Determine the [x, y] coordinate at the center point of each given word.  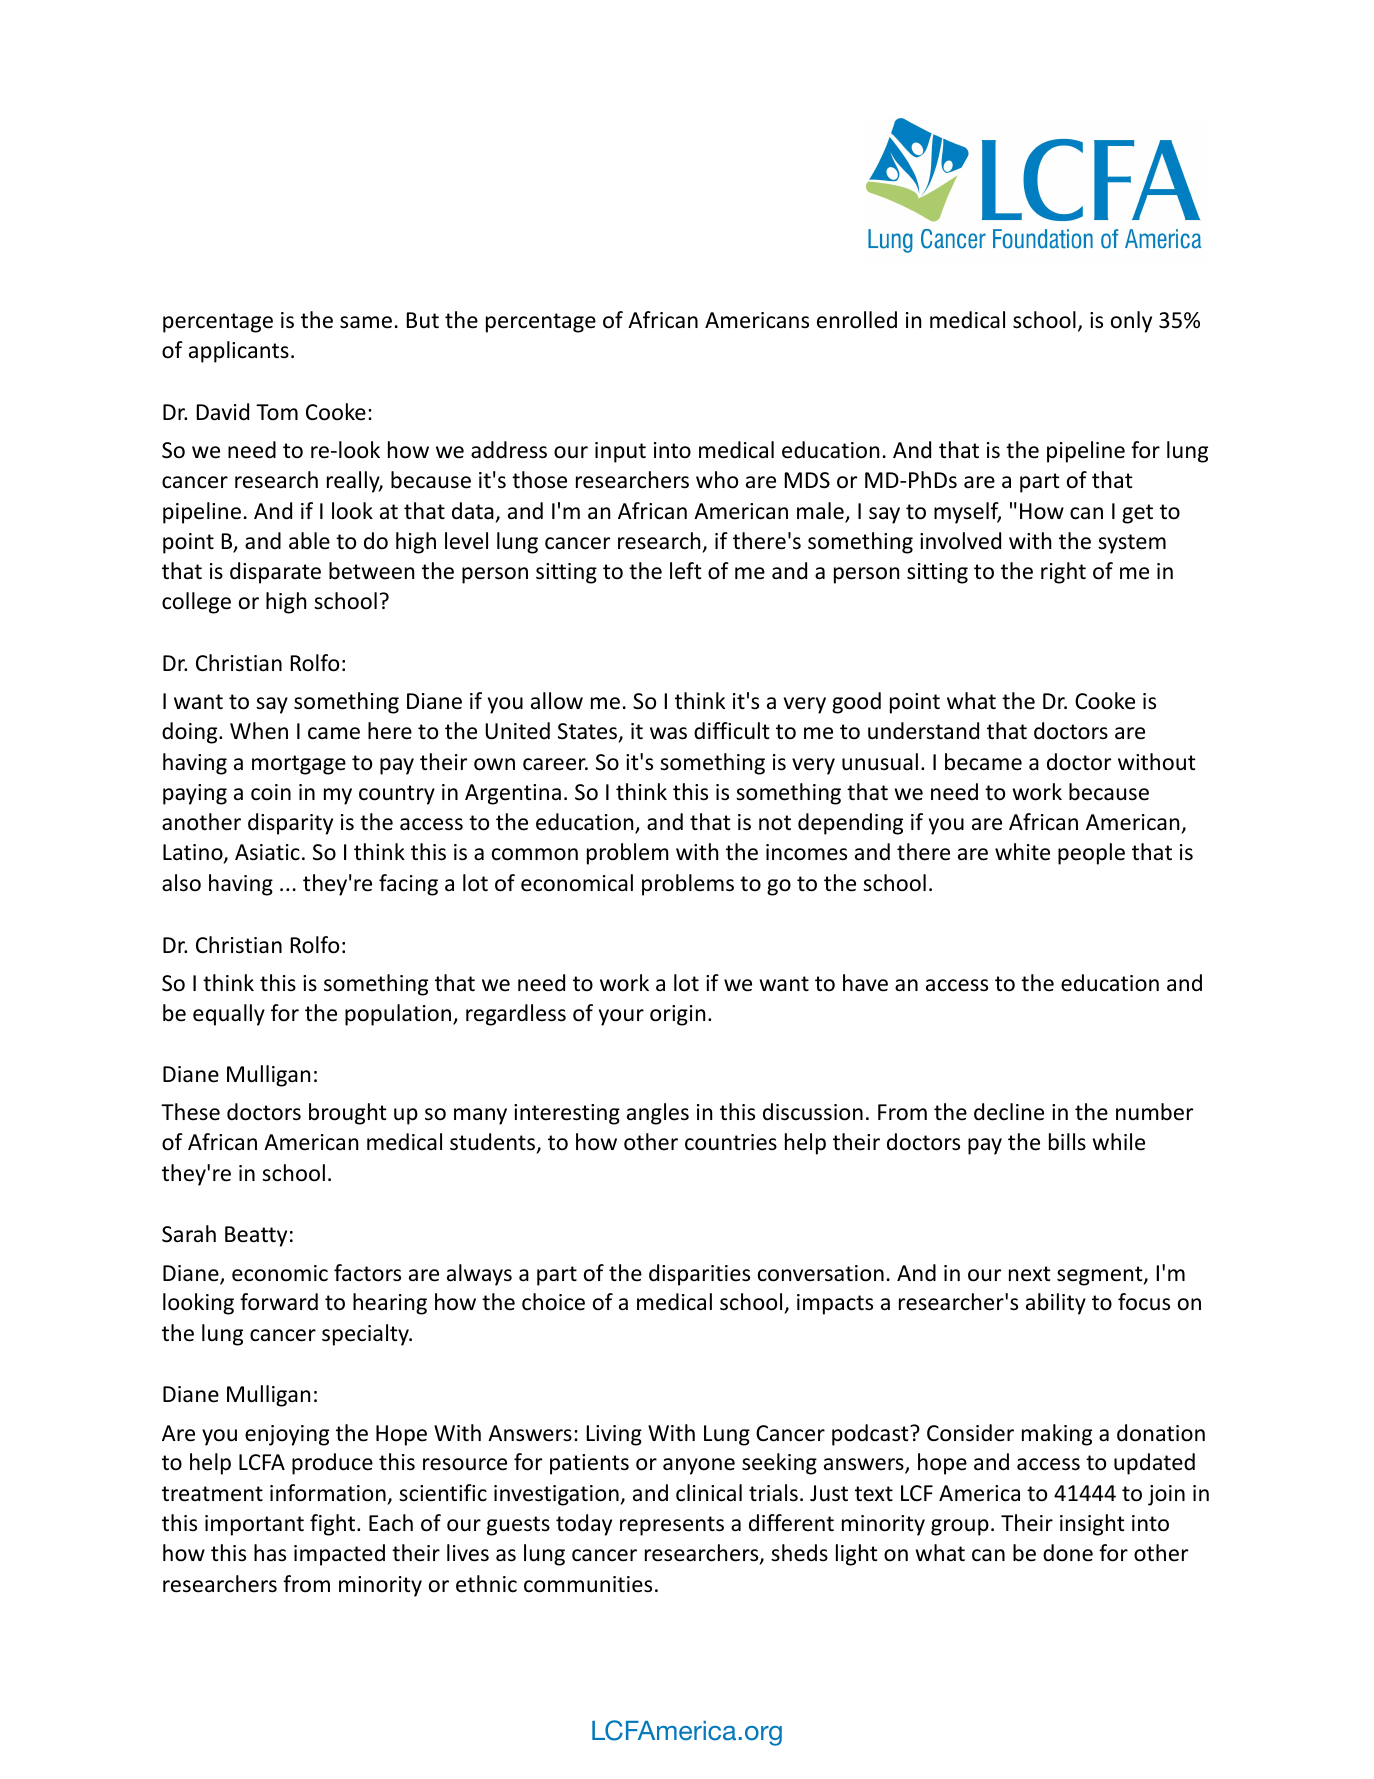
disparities [699, 1275]
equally [229, 1015]
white [1022, 852]
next [1030, 1274]
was [668, 733]
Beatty [256, 1236]
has [270, 1553]
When [259, 731]
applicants [239, 352]
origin [677, 1015]
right [1063, 573]
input [620, 452]
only [1131, 322]
